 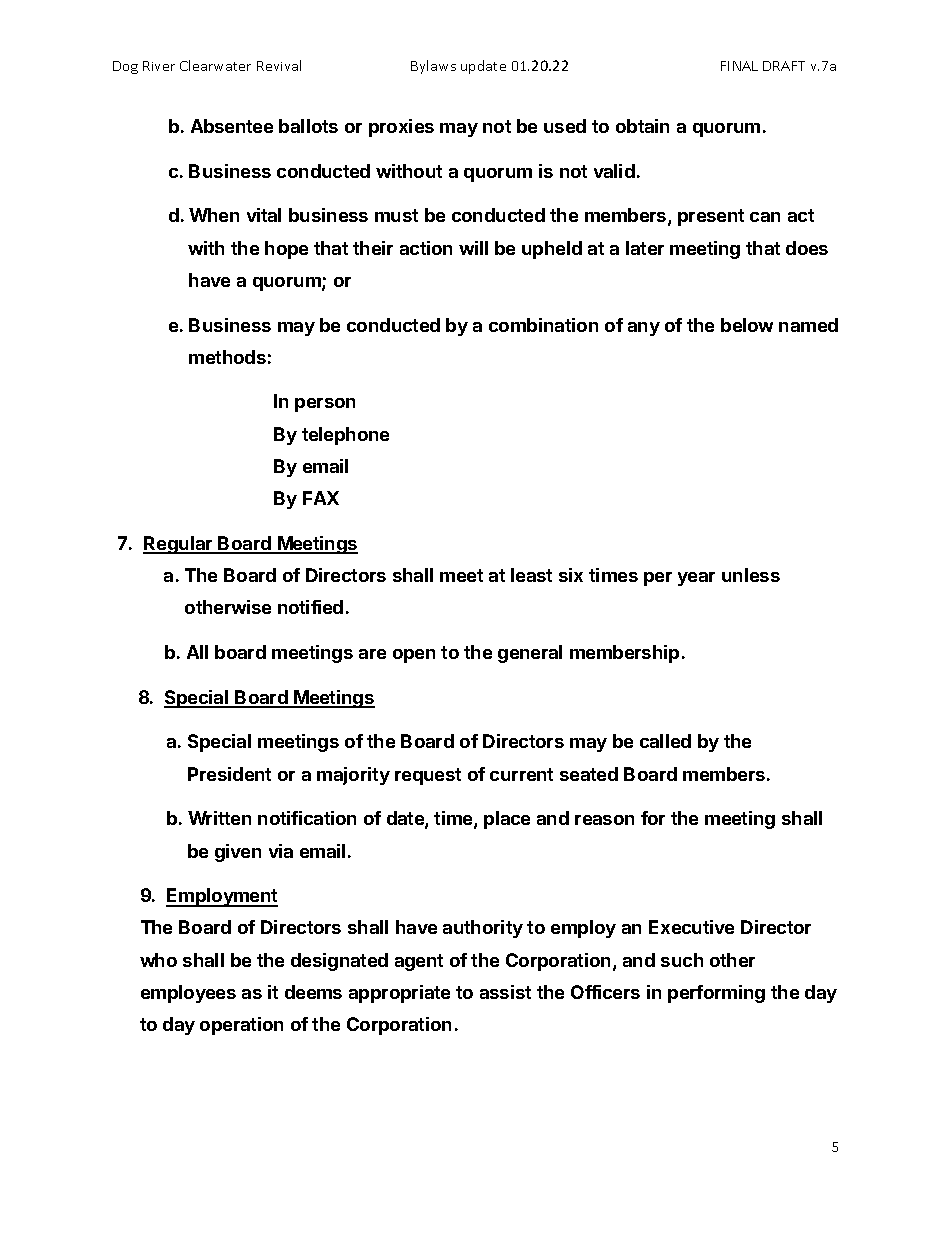 I want to click on Clearwater, so click(x=215, y=65).
